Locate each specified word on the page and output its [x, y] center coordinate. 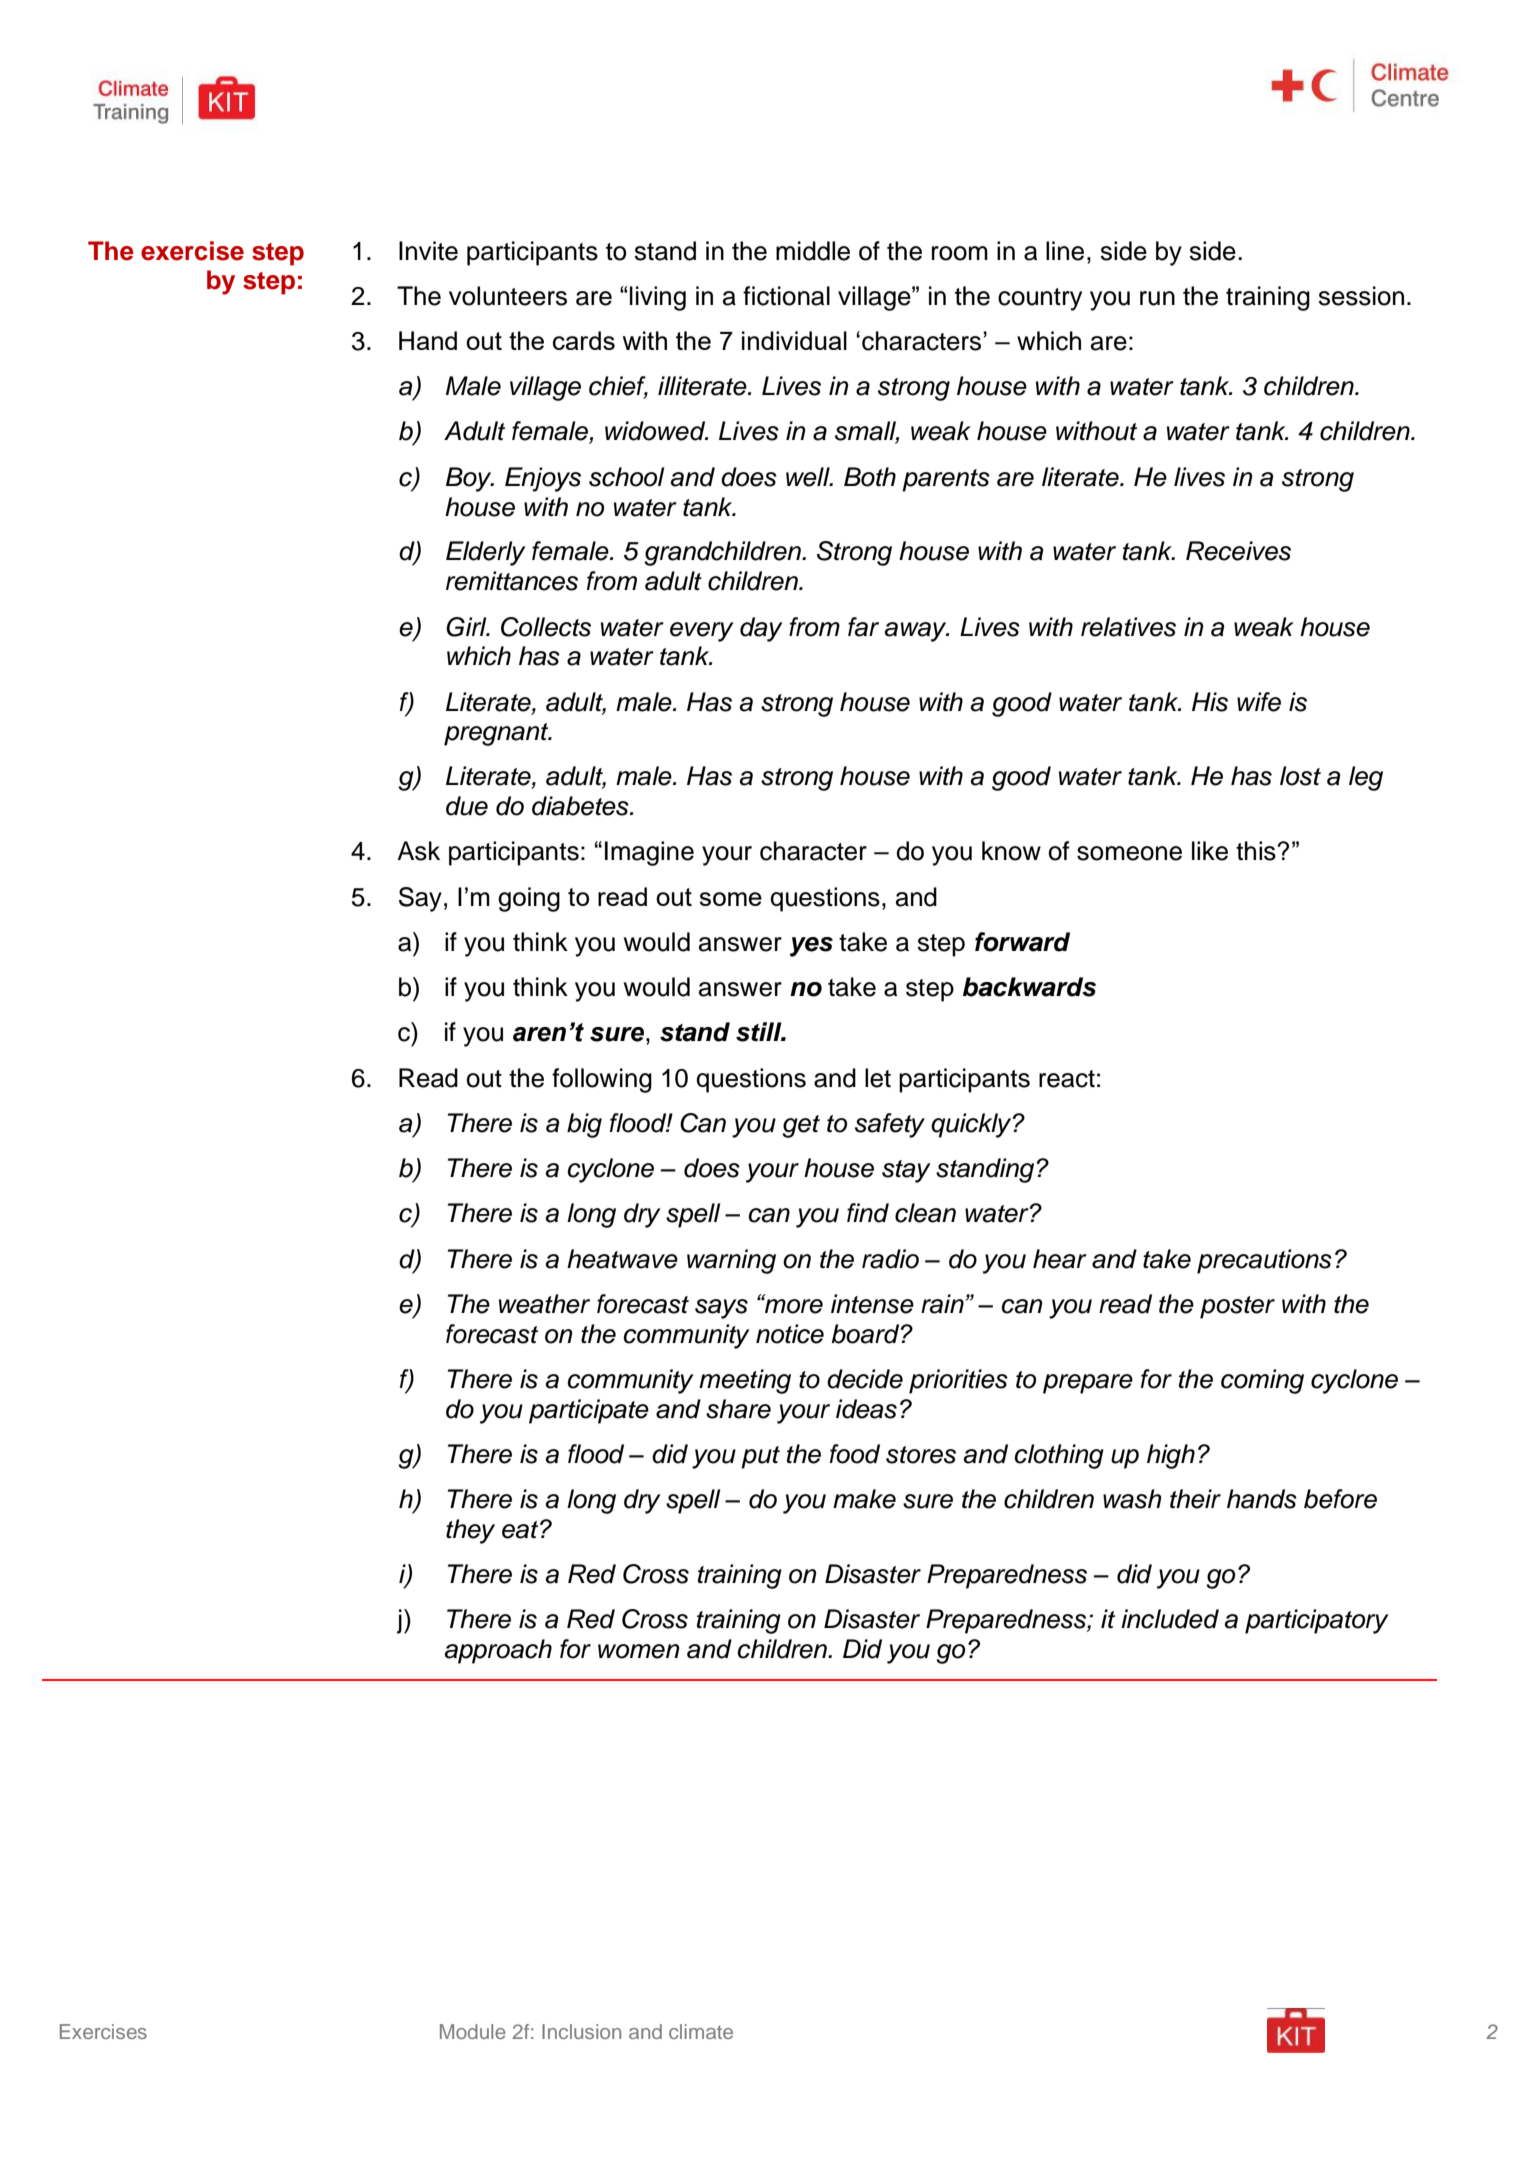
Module [473, 2031]
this [1257, 851]
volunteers [508, 296]
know [1011, 851]
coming [1262, 1381]
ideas [866, 1409]
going [529, 899]
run [1157, 298]
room [960, 253]
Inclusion [581, 2031]
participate [589, 1411]
